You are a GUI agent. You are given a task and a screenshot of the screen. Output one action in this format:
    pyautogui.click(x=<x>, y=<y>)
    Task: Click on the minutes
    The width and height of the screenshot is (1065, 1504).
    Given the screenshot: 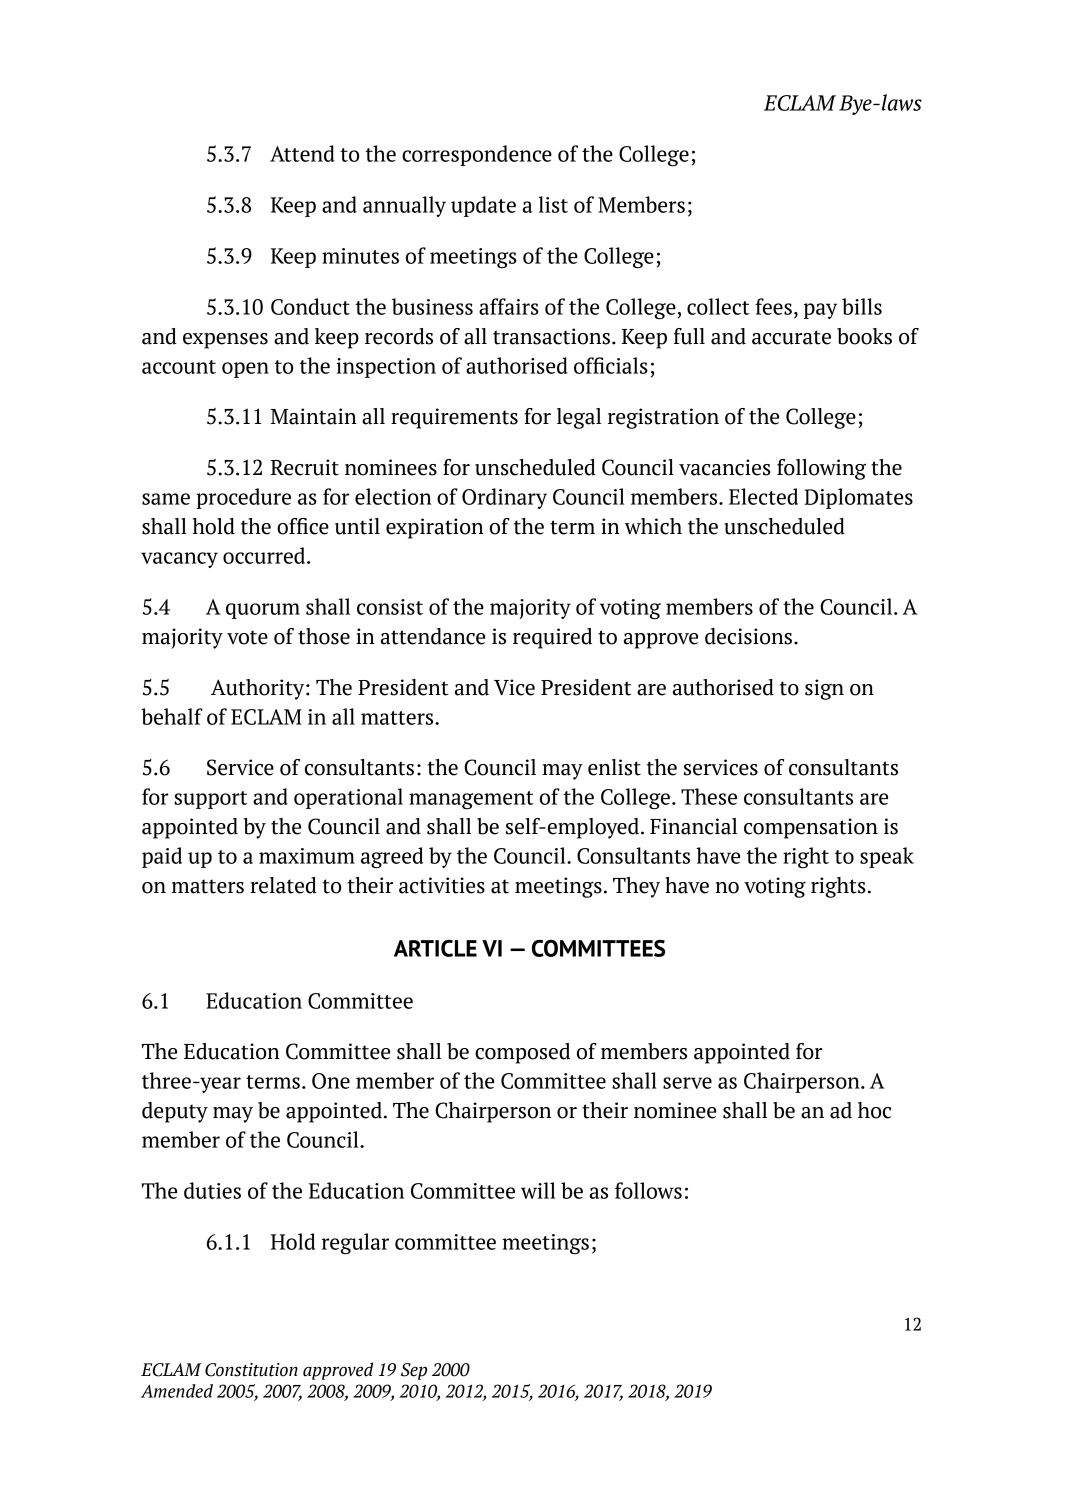 What is the action you would take?
    pyautogui.click(x=360, y=256)
